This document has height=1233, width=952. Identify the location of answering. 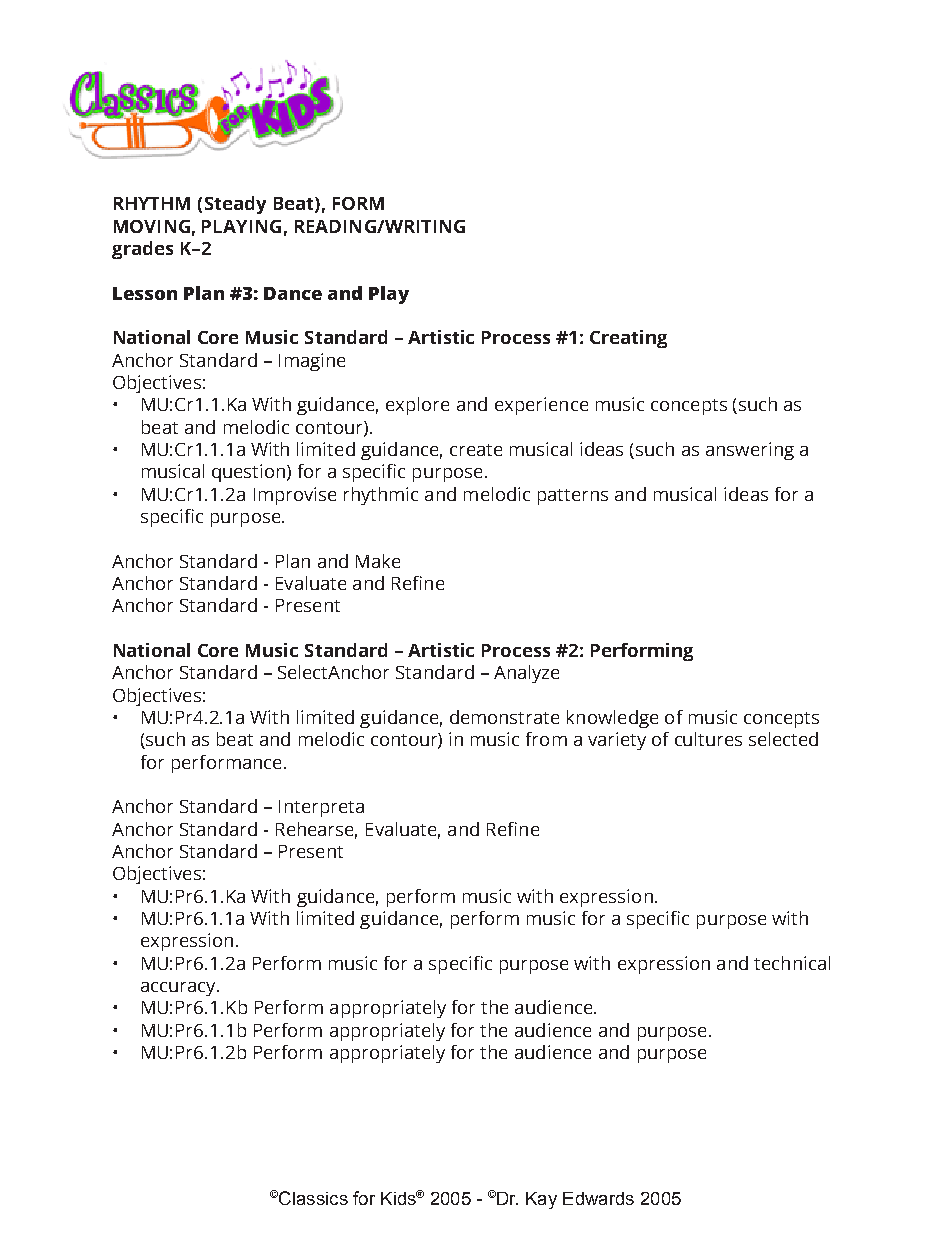
(750, 451).
